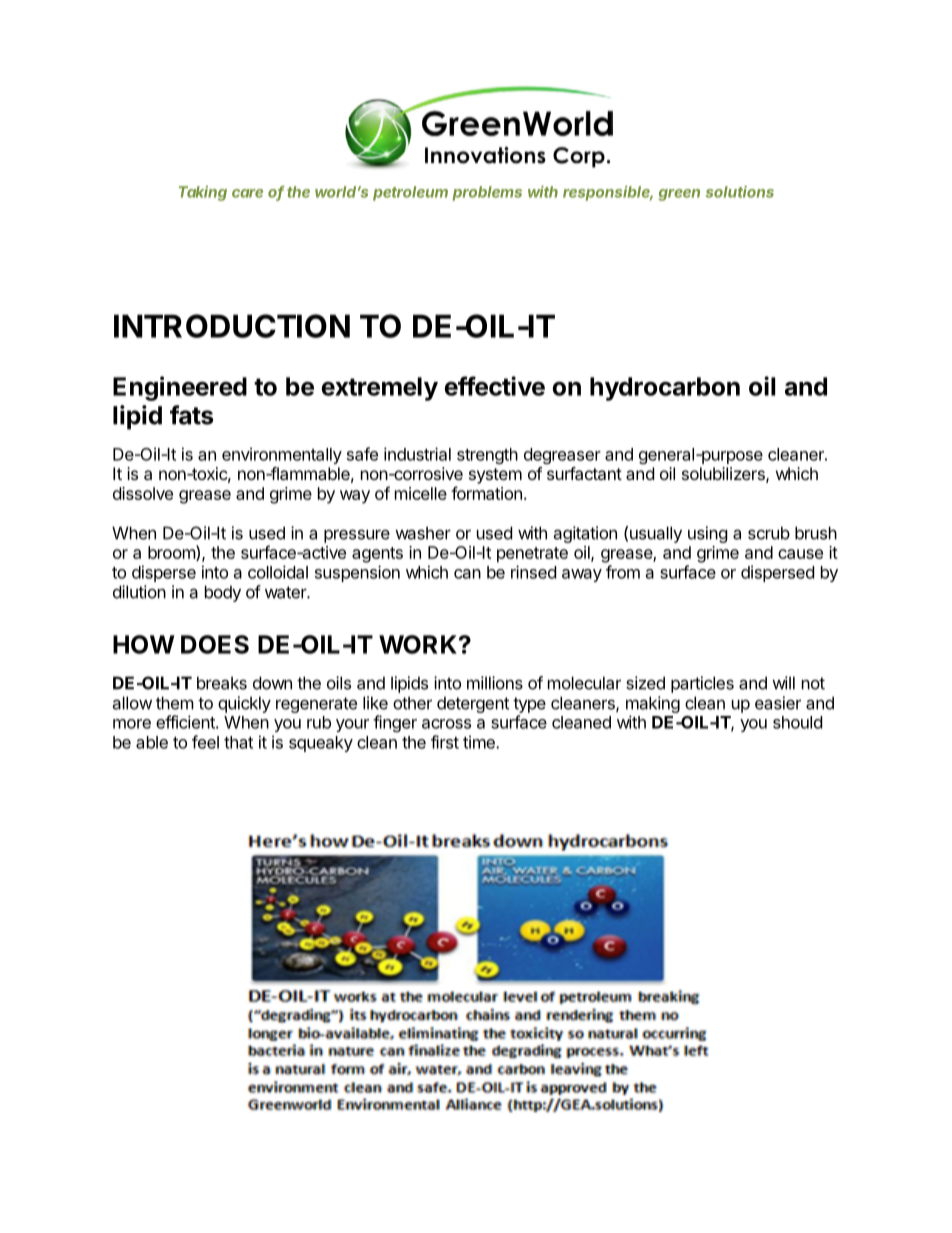 Image resolution: width=952 pixels, height=1233 pixels. I want to click on cause, so click(800, 554).
